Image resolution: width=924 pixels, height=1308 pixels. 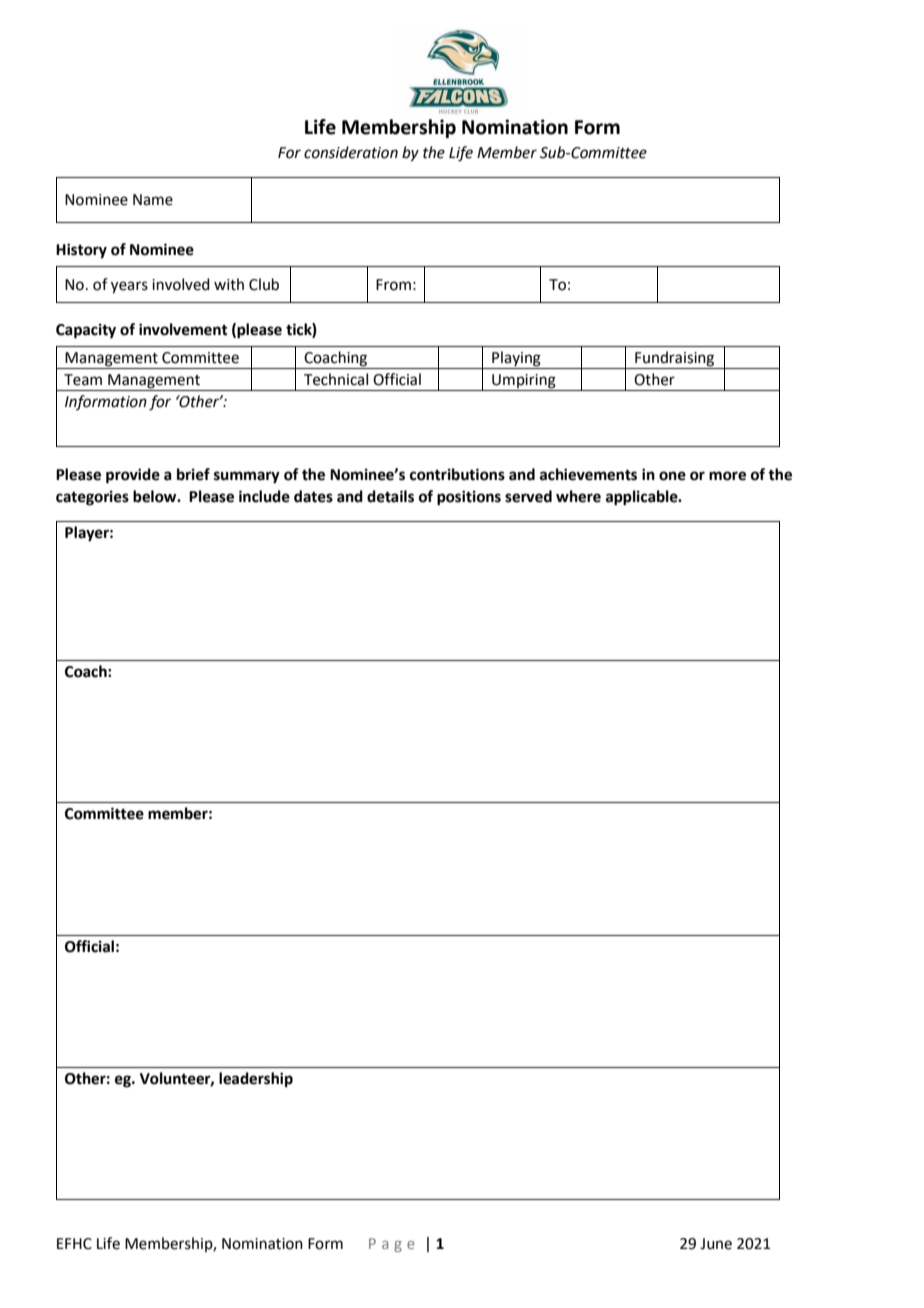 What do you see at coordinates (183, 329) in the image?
I see `involvement` at bounding box center [183, 329].
